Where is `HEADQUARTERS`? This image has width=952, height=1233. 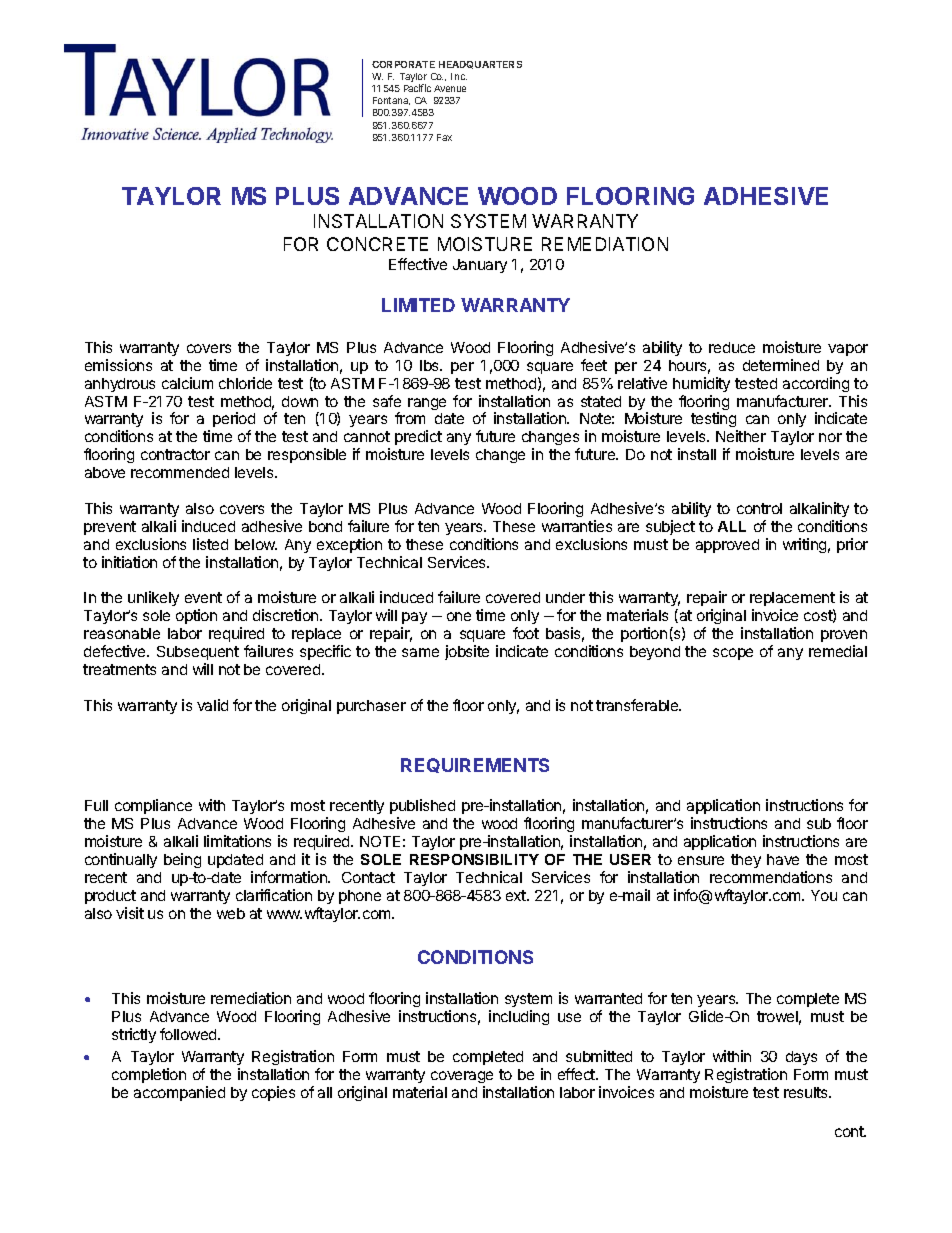 HEADQUARTERS is located at coordinates (480, 65).
